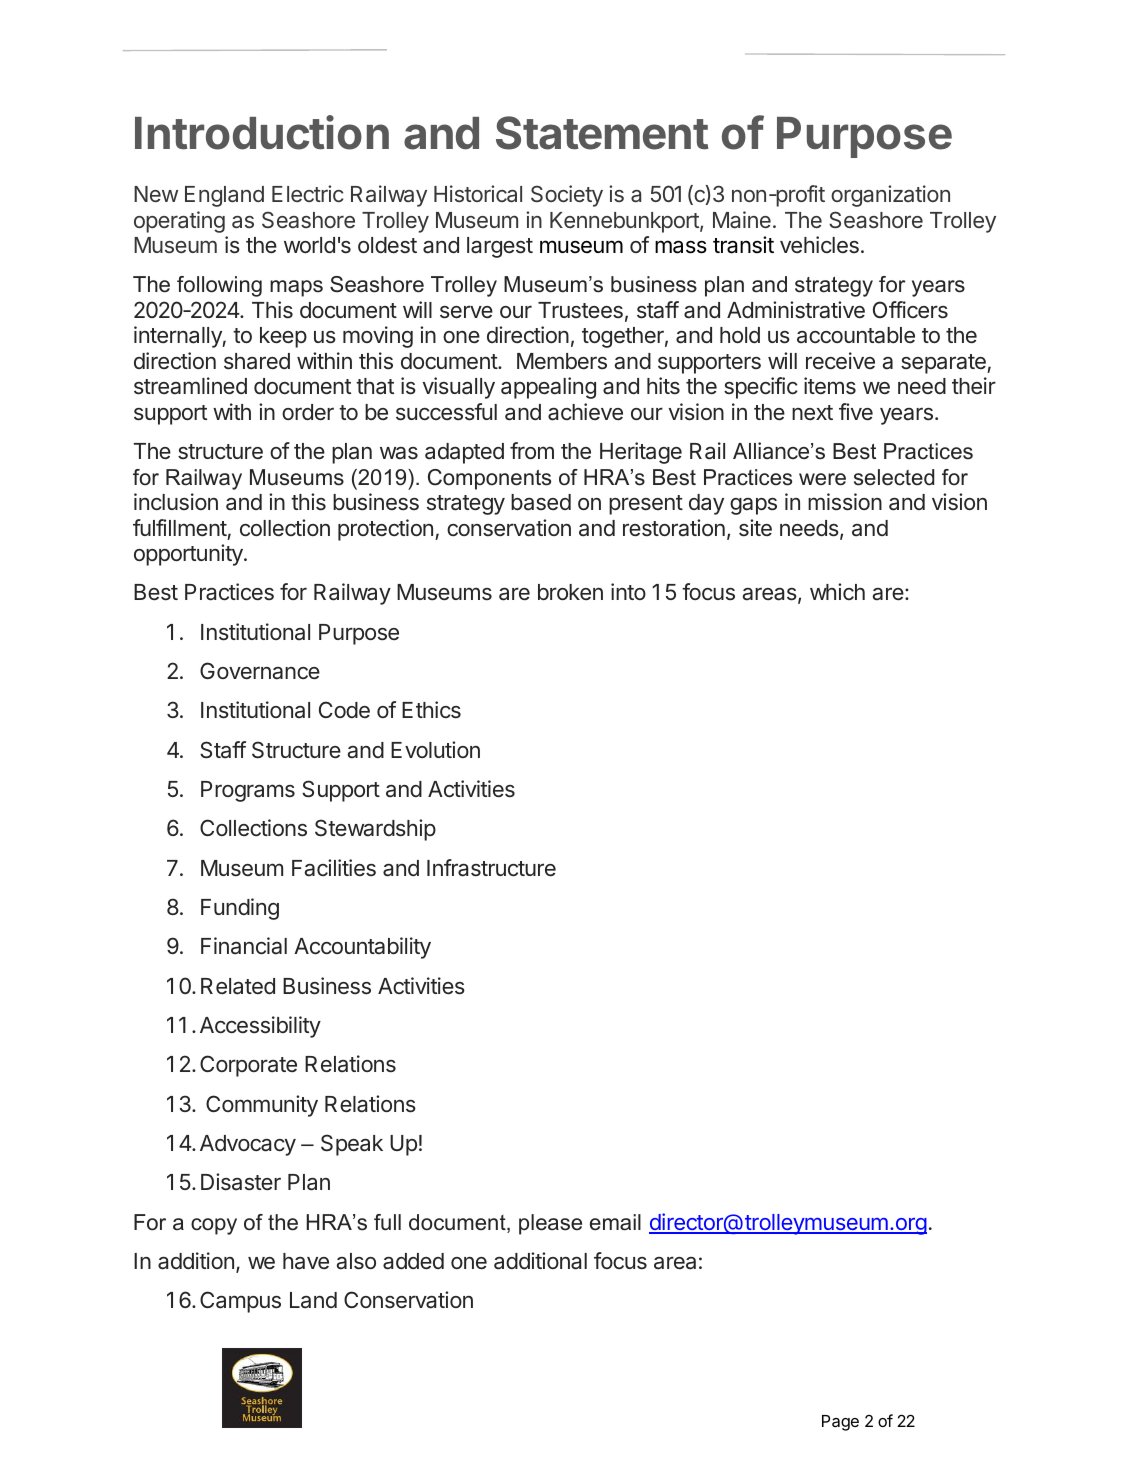 The height and width of the page is (1462, 1129). What do you see at coordinates (890, 196) in the page?
I see `organization` at bounding box center [890, 196].
